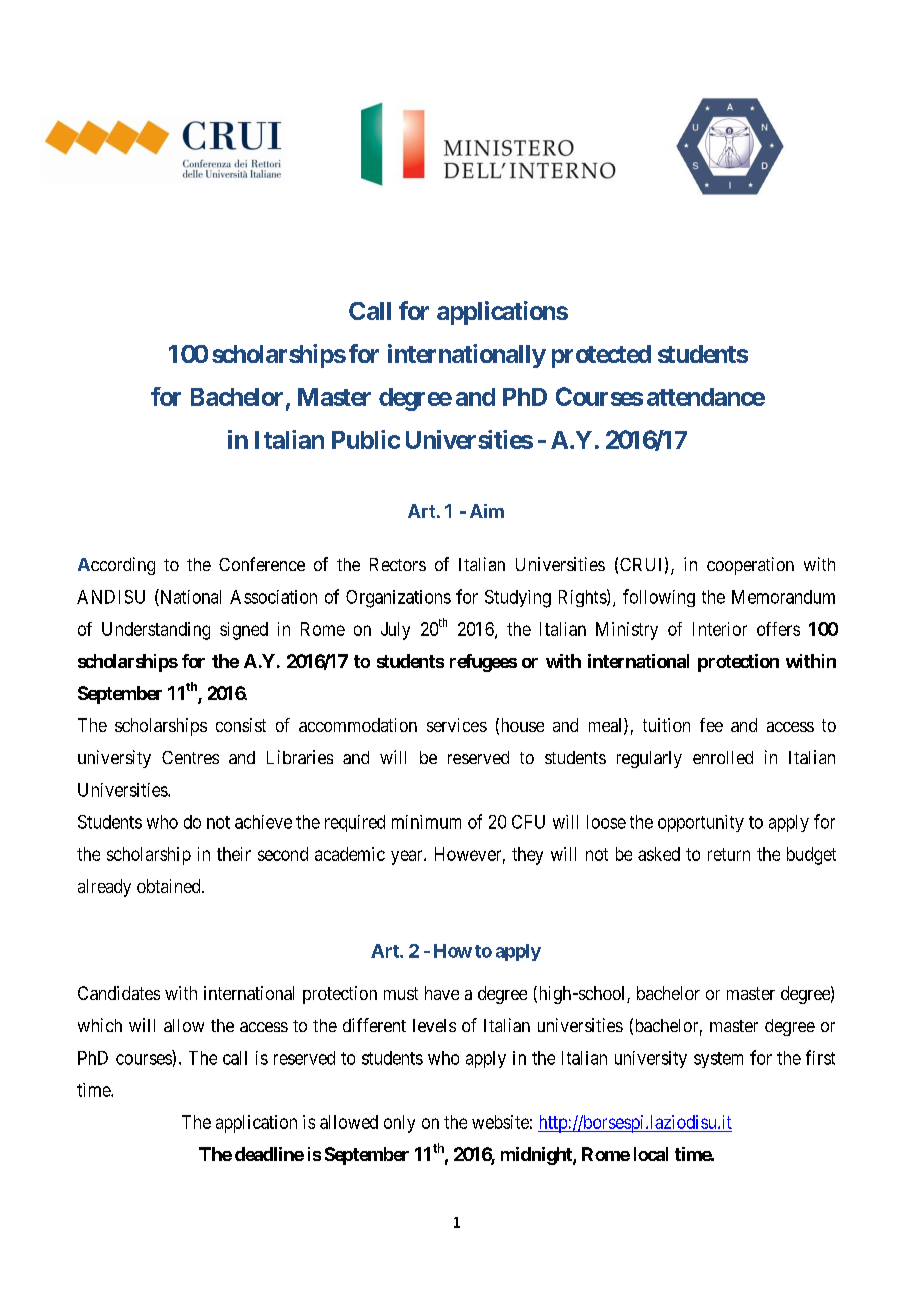 This screenshot has height=1308, width=924. What do you see at coordinates (457, 725) in the screenshot?
I see `services` at bounding box center [457, 725].
